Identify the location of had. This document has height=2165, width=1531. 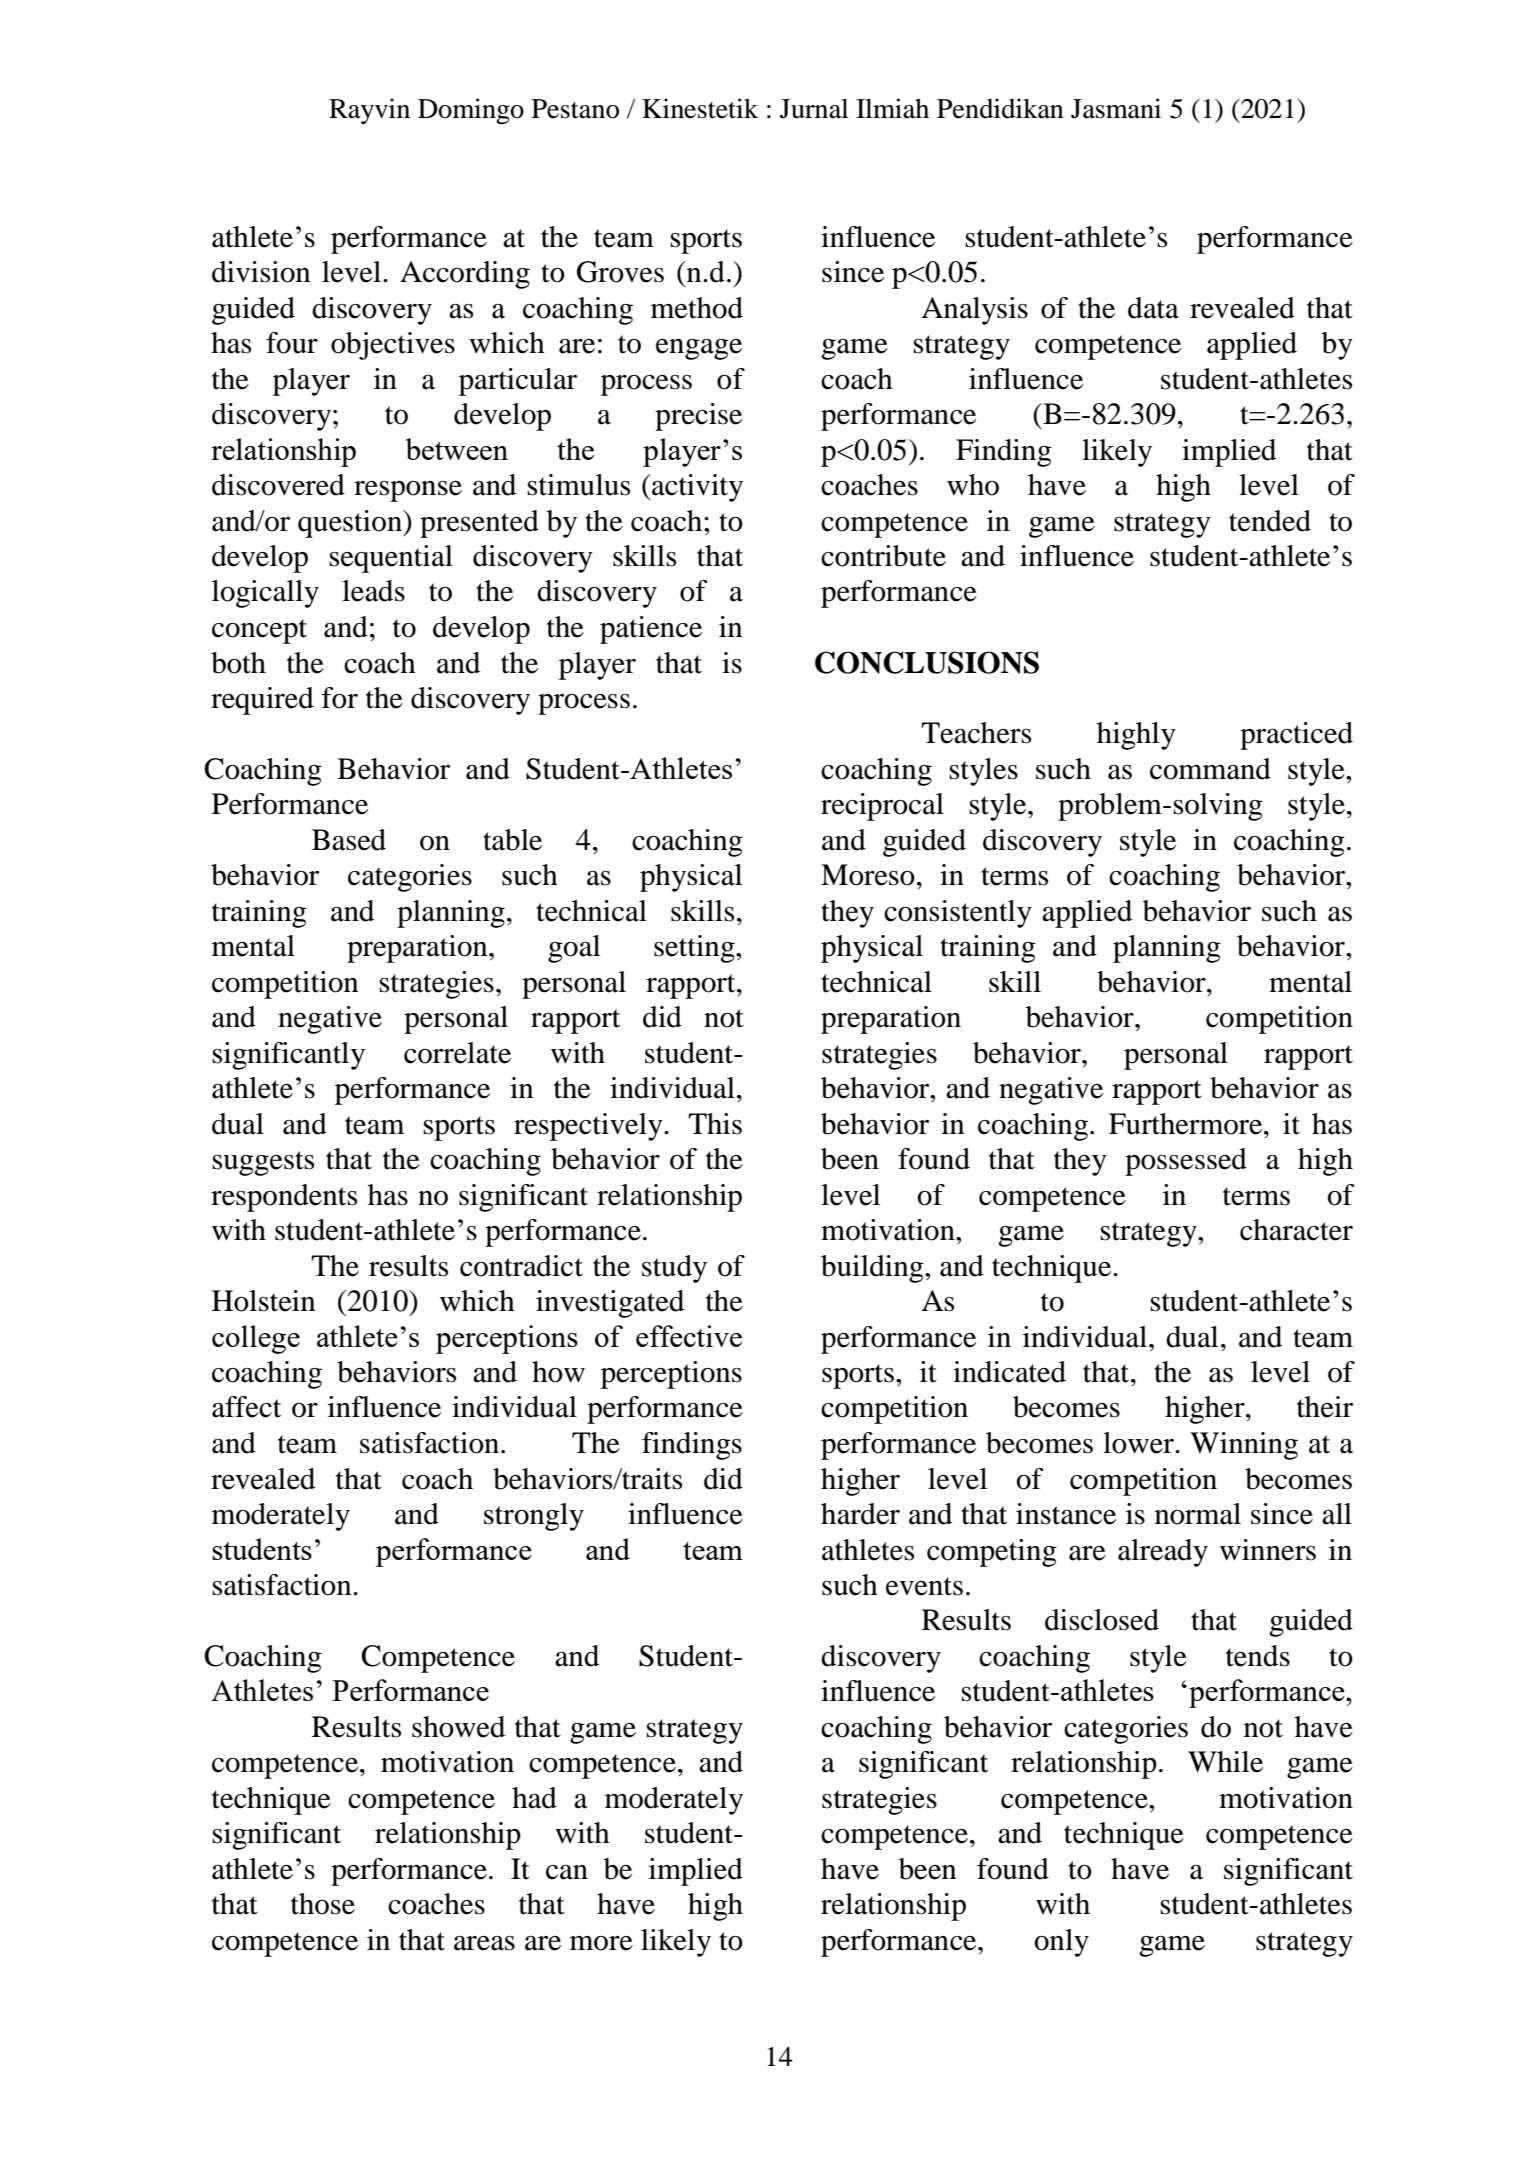
(534, 1798).
